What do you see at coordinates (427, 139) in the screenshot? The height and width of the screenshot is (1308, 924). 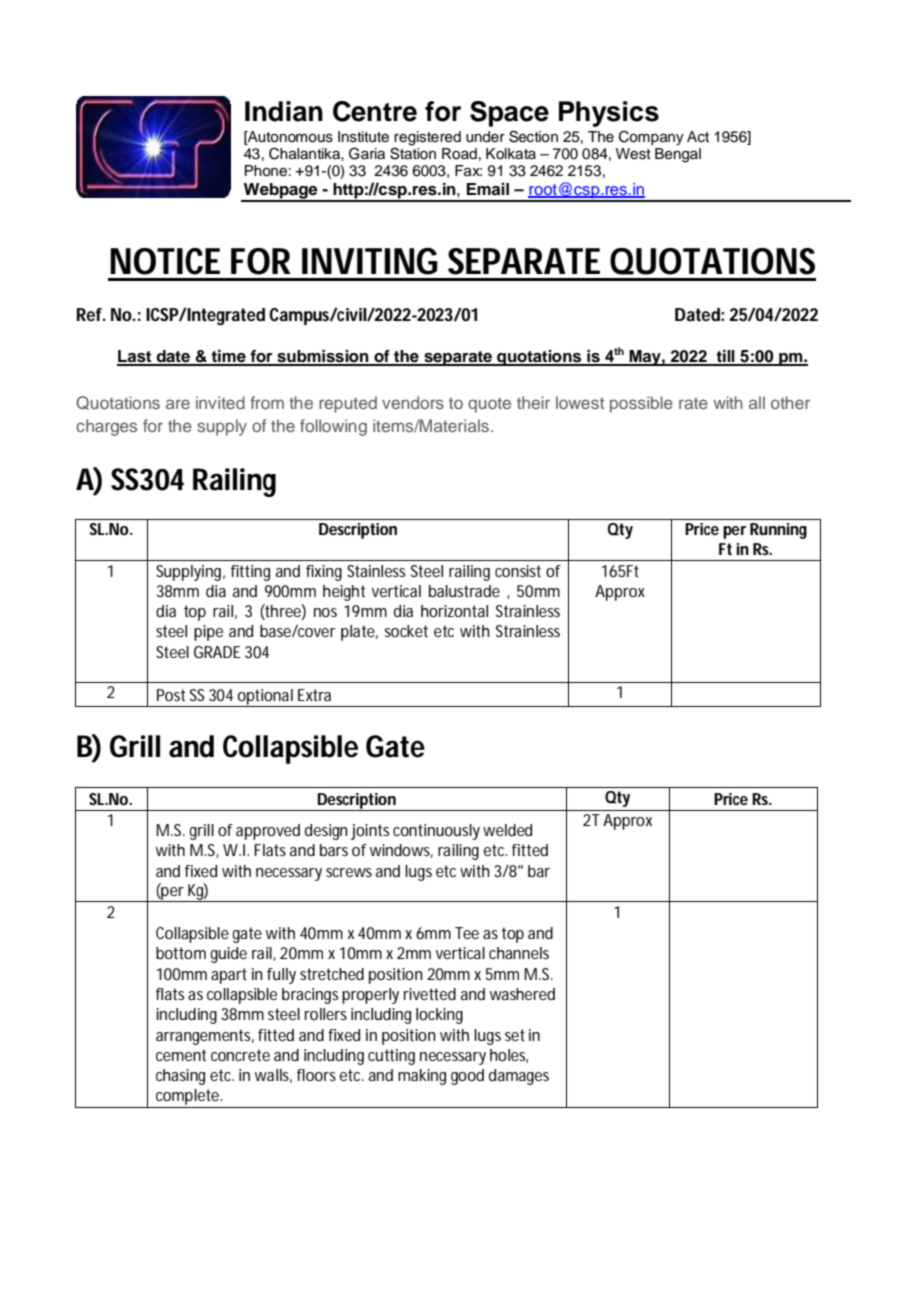 I see `registered` at bounding box center [427, 139].
